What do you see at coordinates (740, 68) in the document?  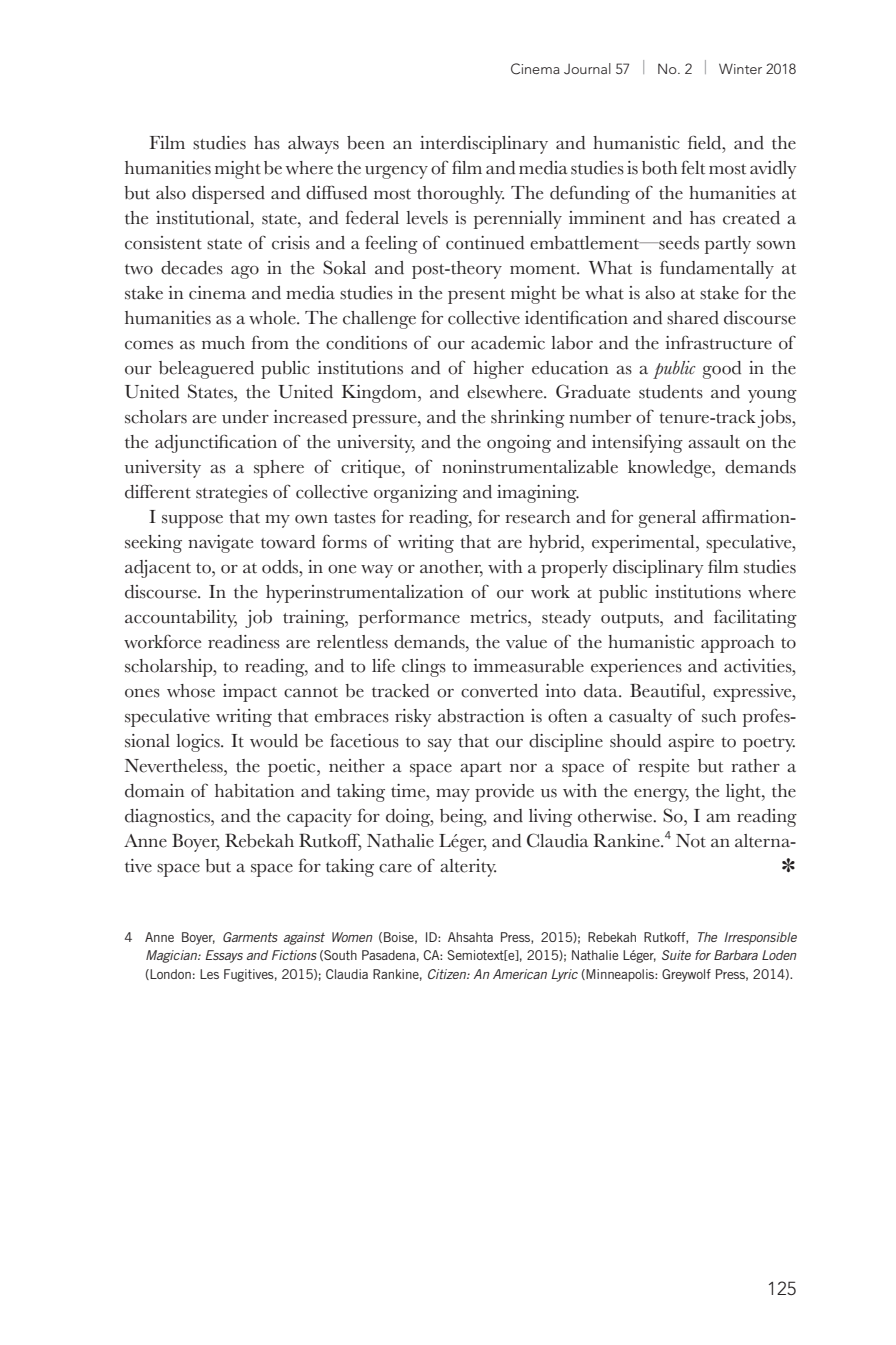 I see `Winter` at bounding box center [740, 68].
